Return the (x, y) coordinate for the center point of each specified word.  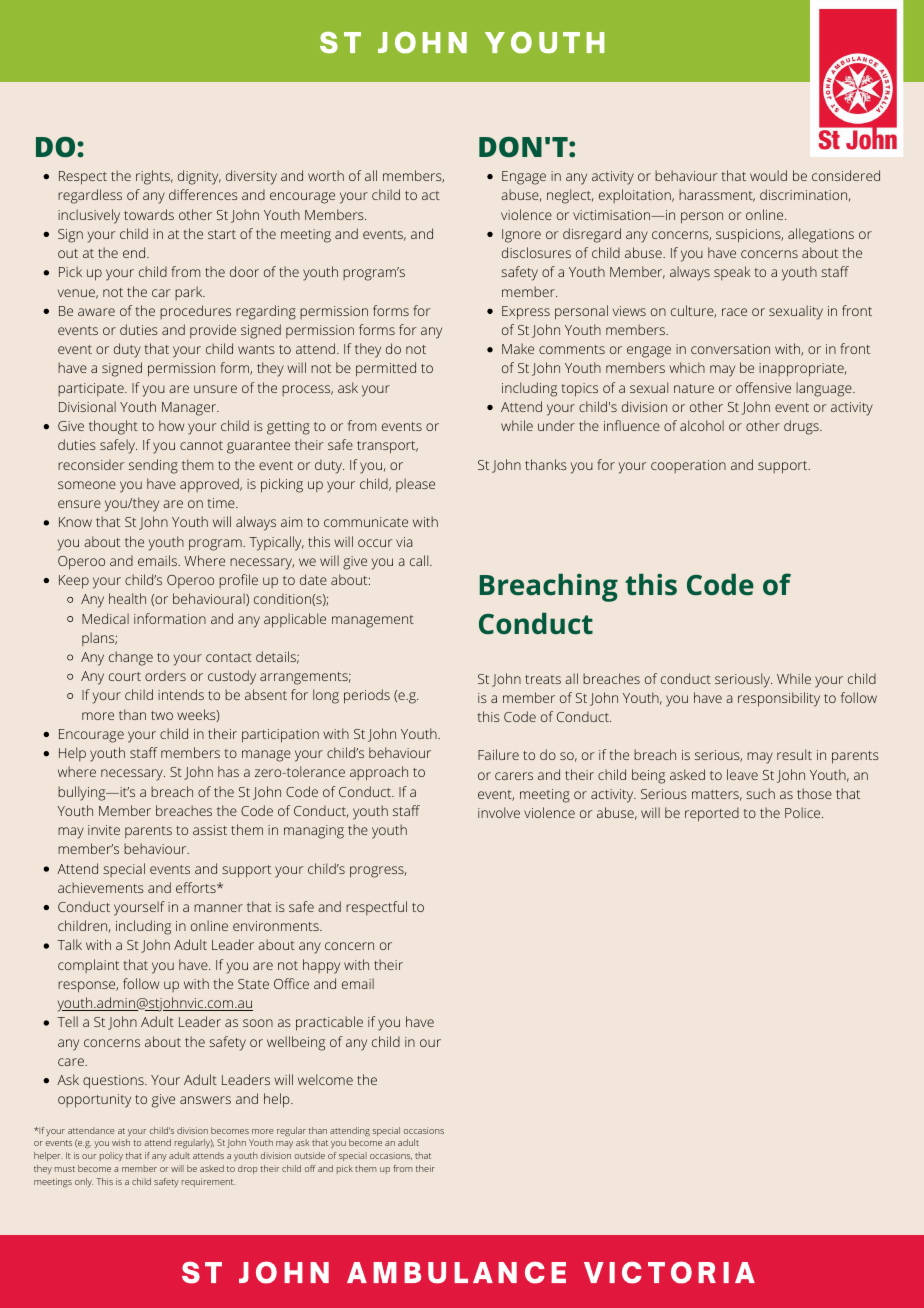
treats (543, 679)
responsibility (779, 699)
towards (149, 214)
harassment (717, 195)
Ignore (521, 236)
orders (165, 675)
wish (121, 1142)
